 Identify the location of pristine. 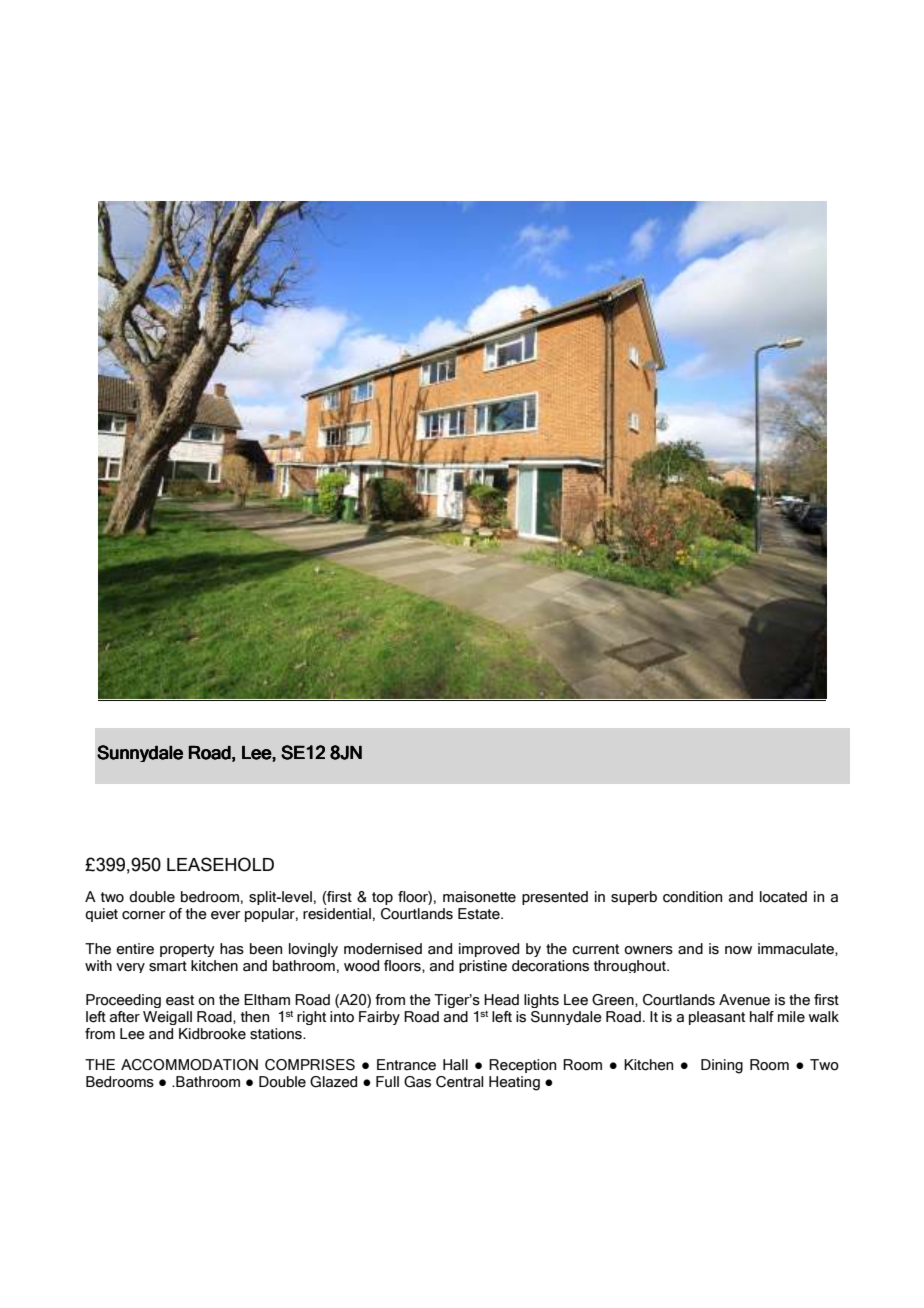
(483, 966).
